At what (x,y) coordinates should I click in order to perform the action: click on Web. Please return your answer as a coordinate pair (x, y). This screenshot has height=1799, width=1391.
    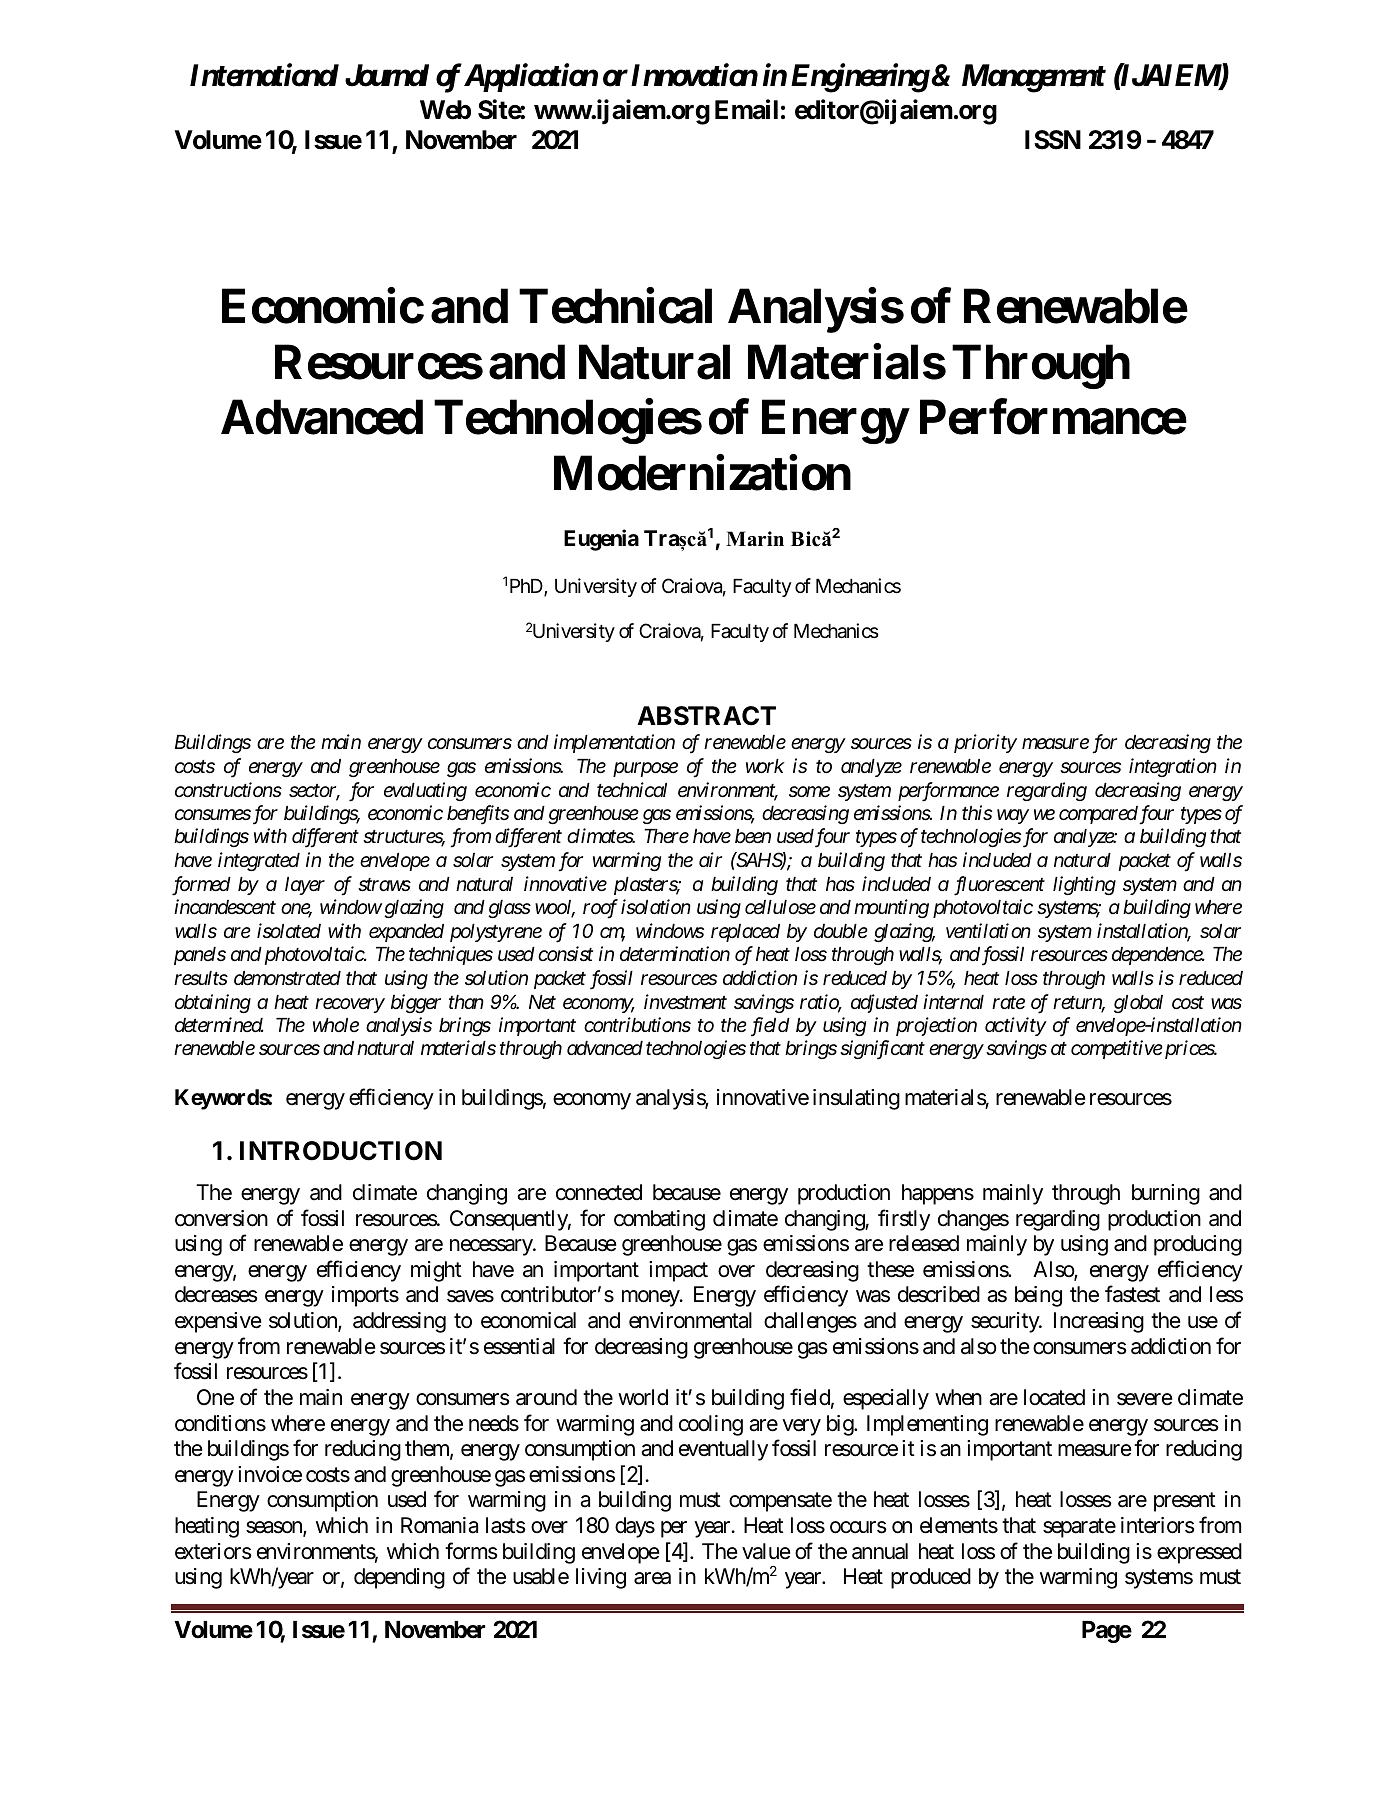
    Looking at the image, I should click on (445, 110).
